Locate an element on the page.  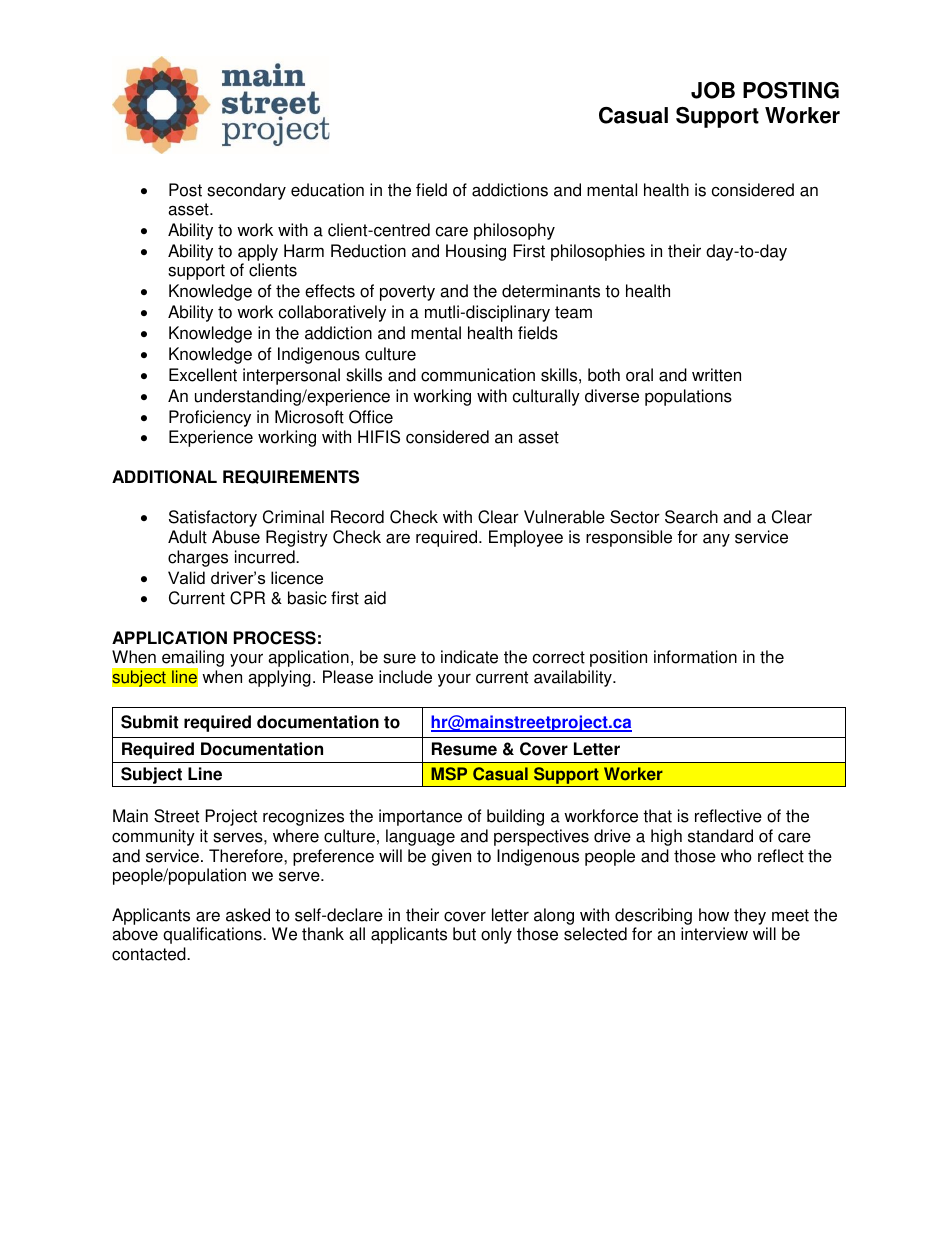
communication is located at coordinates (478, 375).
